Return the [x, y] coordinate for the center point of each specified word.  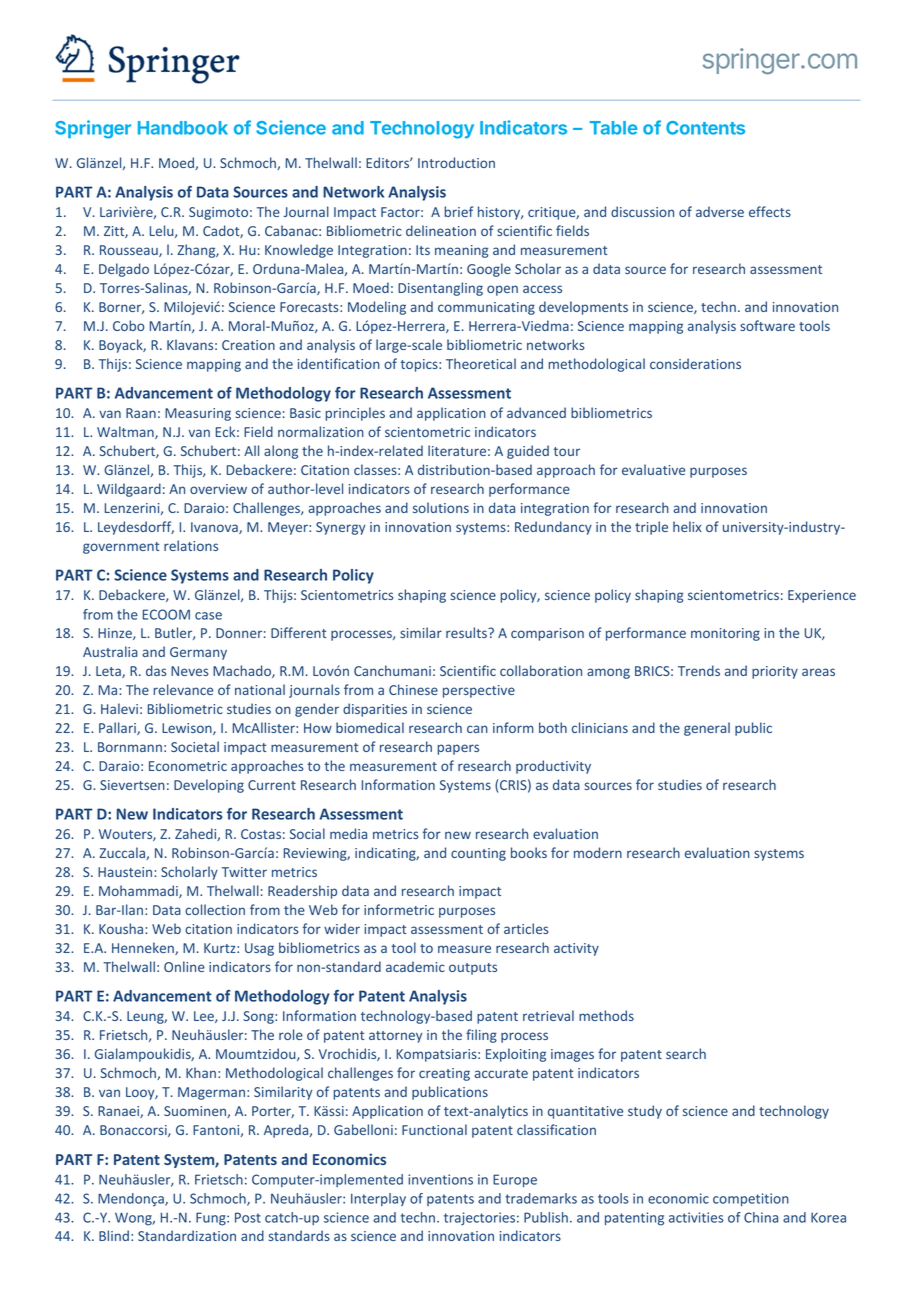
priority [775, 672]
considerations [695, 363]
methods [606, 1015]
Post [248, 1217]
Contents [705, 128]
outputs [473, 969]
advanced [536, 412]
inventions [440, 1179]
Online [184, 966]
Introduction [456, 162]
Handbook [183, 128]
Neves [189, 671]
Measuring [198, 414]
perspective [479, 691]
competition [751, 1199]
